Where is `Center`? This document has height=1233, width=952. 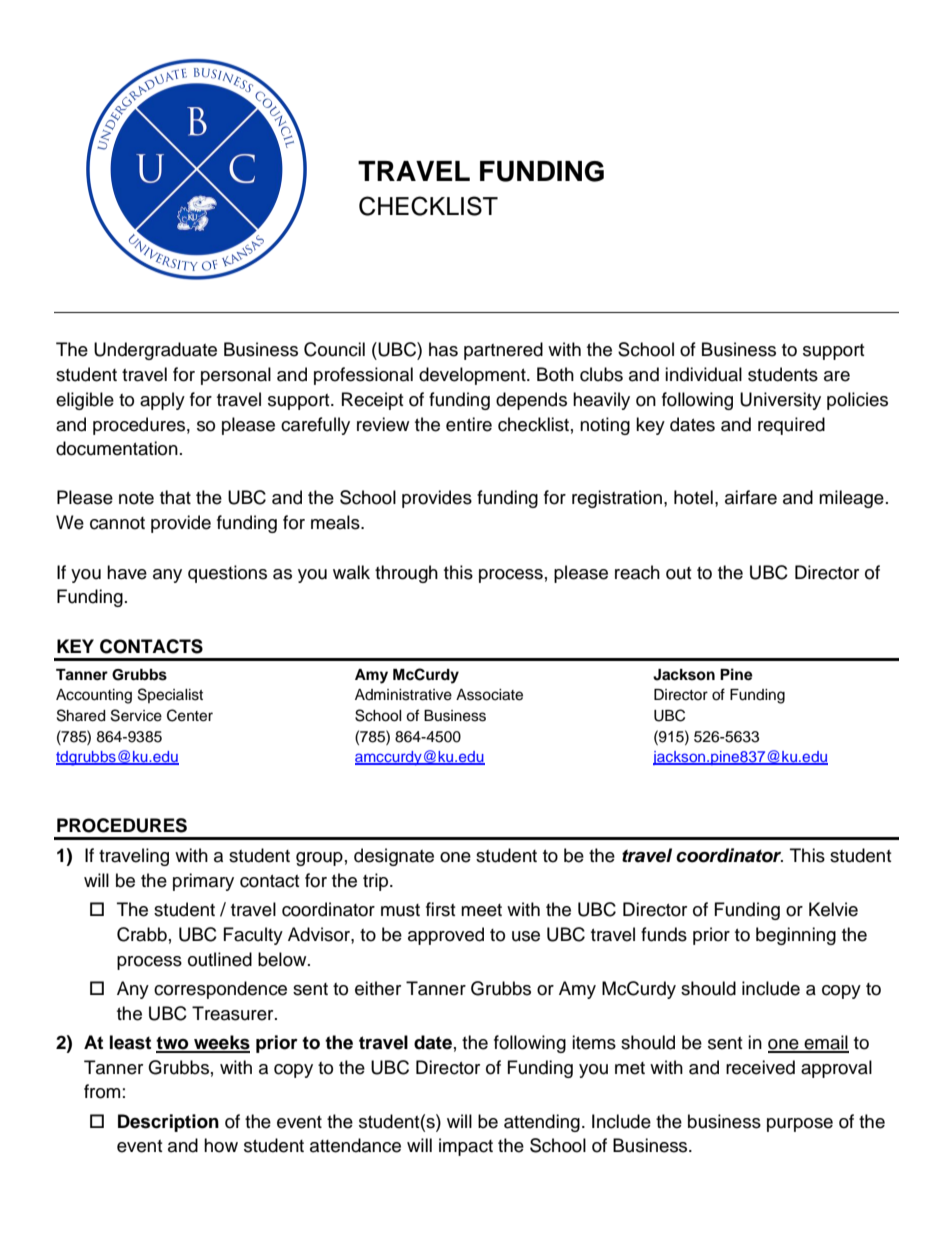 Center is located at coordinates (190, 715).
